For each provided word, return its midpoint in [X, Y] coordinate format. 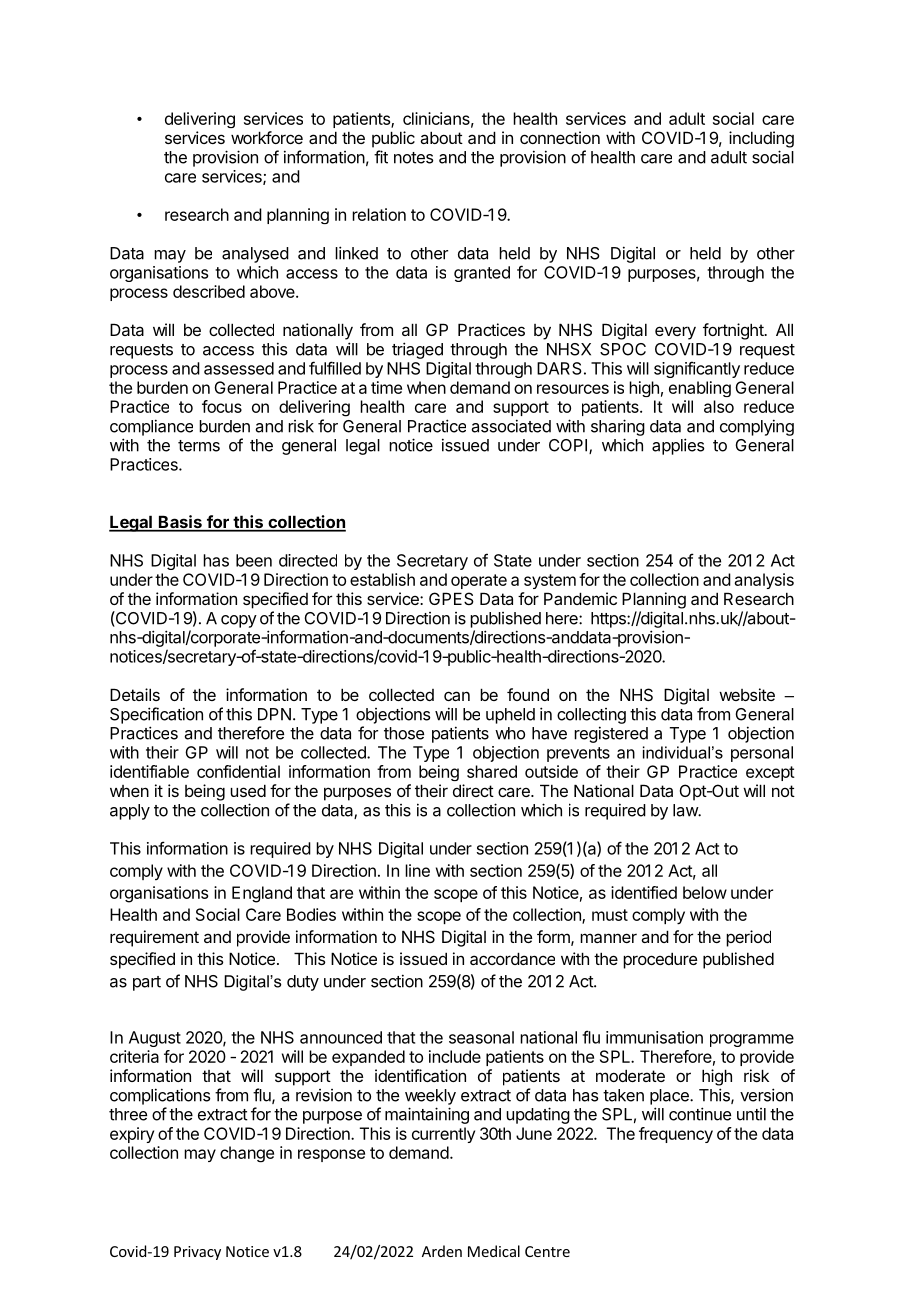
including [761, 139]
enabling [700, 389]
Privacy [197, 1253]
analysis [764, 581]
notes [414, 158]
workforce [267, 137]
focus [222, 406]
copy [239, 621]
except [770, 773]
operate [479, 581]
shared [492, 771]
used [248, 790]
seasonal [481, 1037]
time [386, 387]
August [155, 1039]
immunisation [654, 1037]
